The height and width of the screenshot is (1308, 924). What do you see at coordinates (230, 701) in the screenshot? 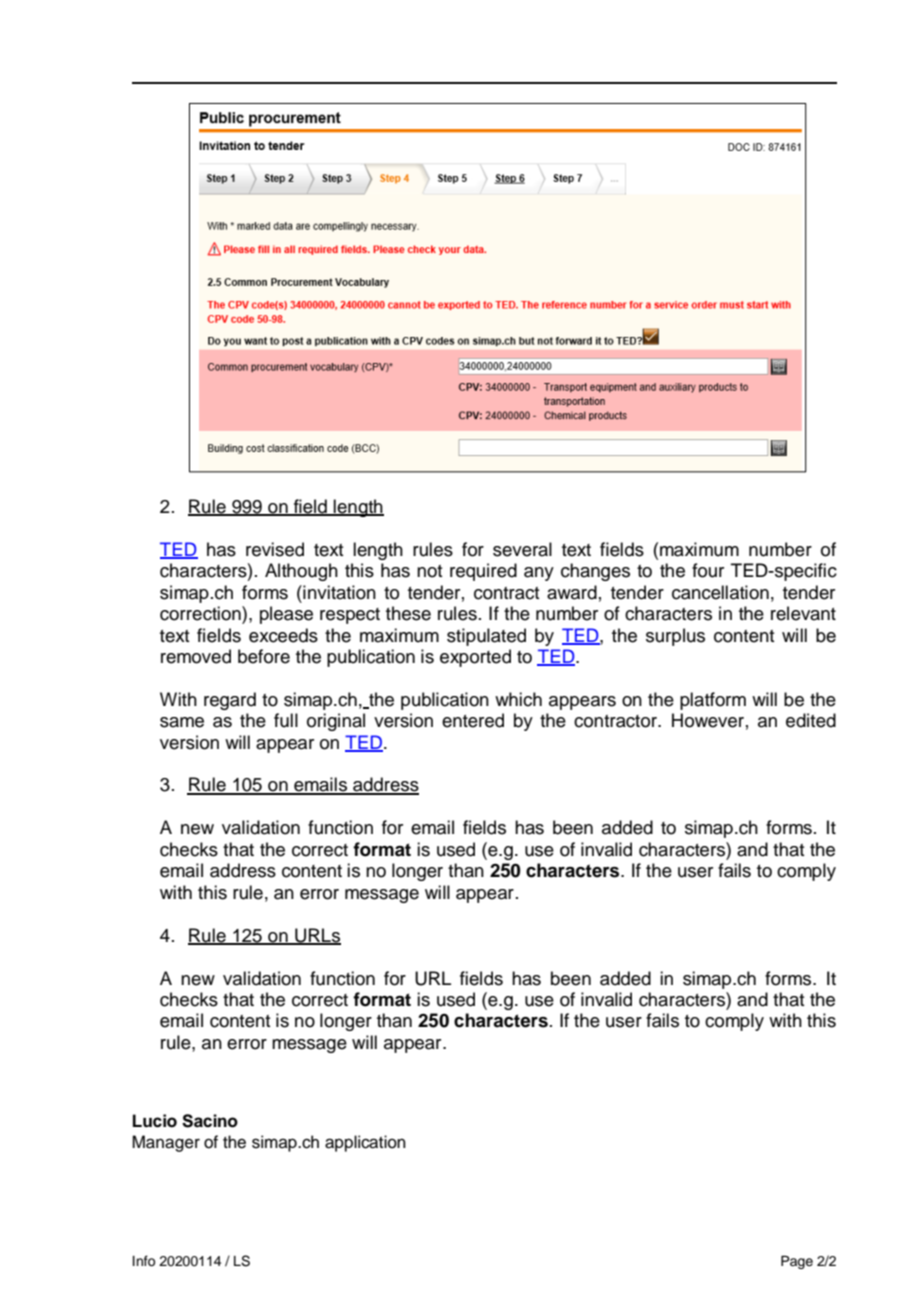
I see `regard` at bounding box center [230, 701].
